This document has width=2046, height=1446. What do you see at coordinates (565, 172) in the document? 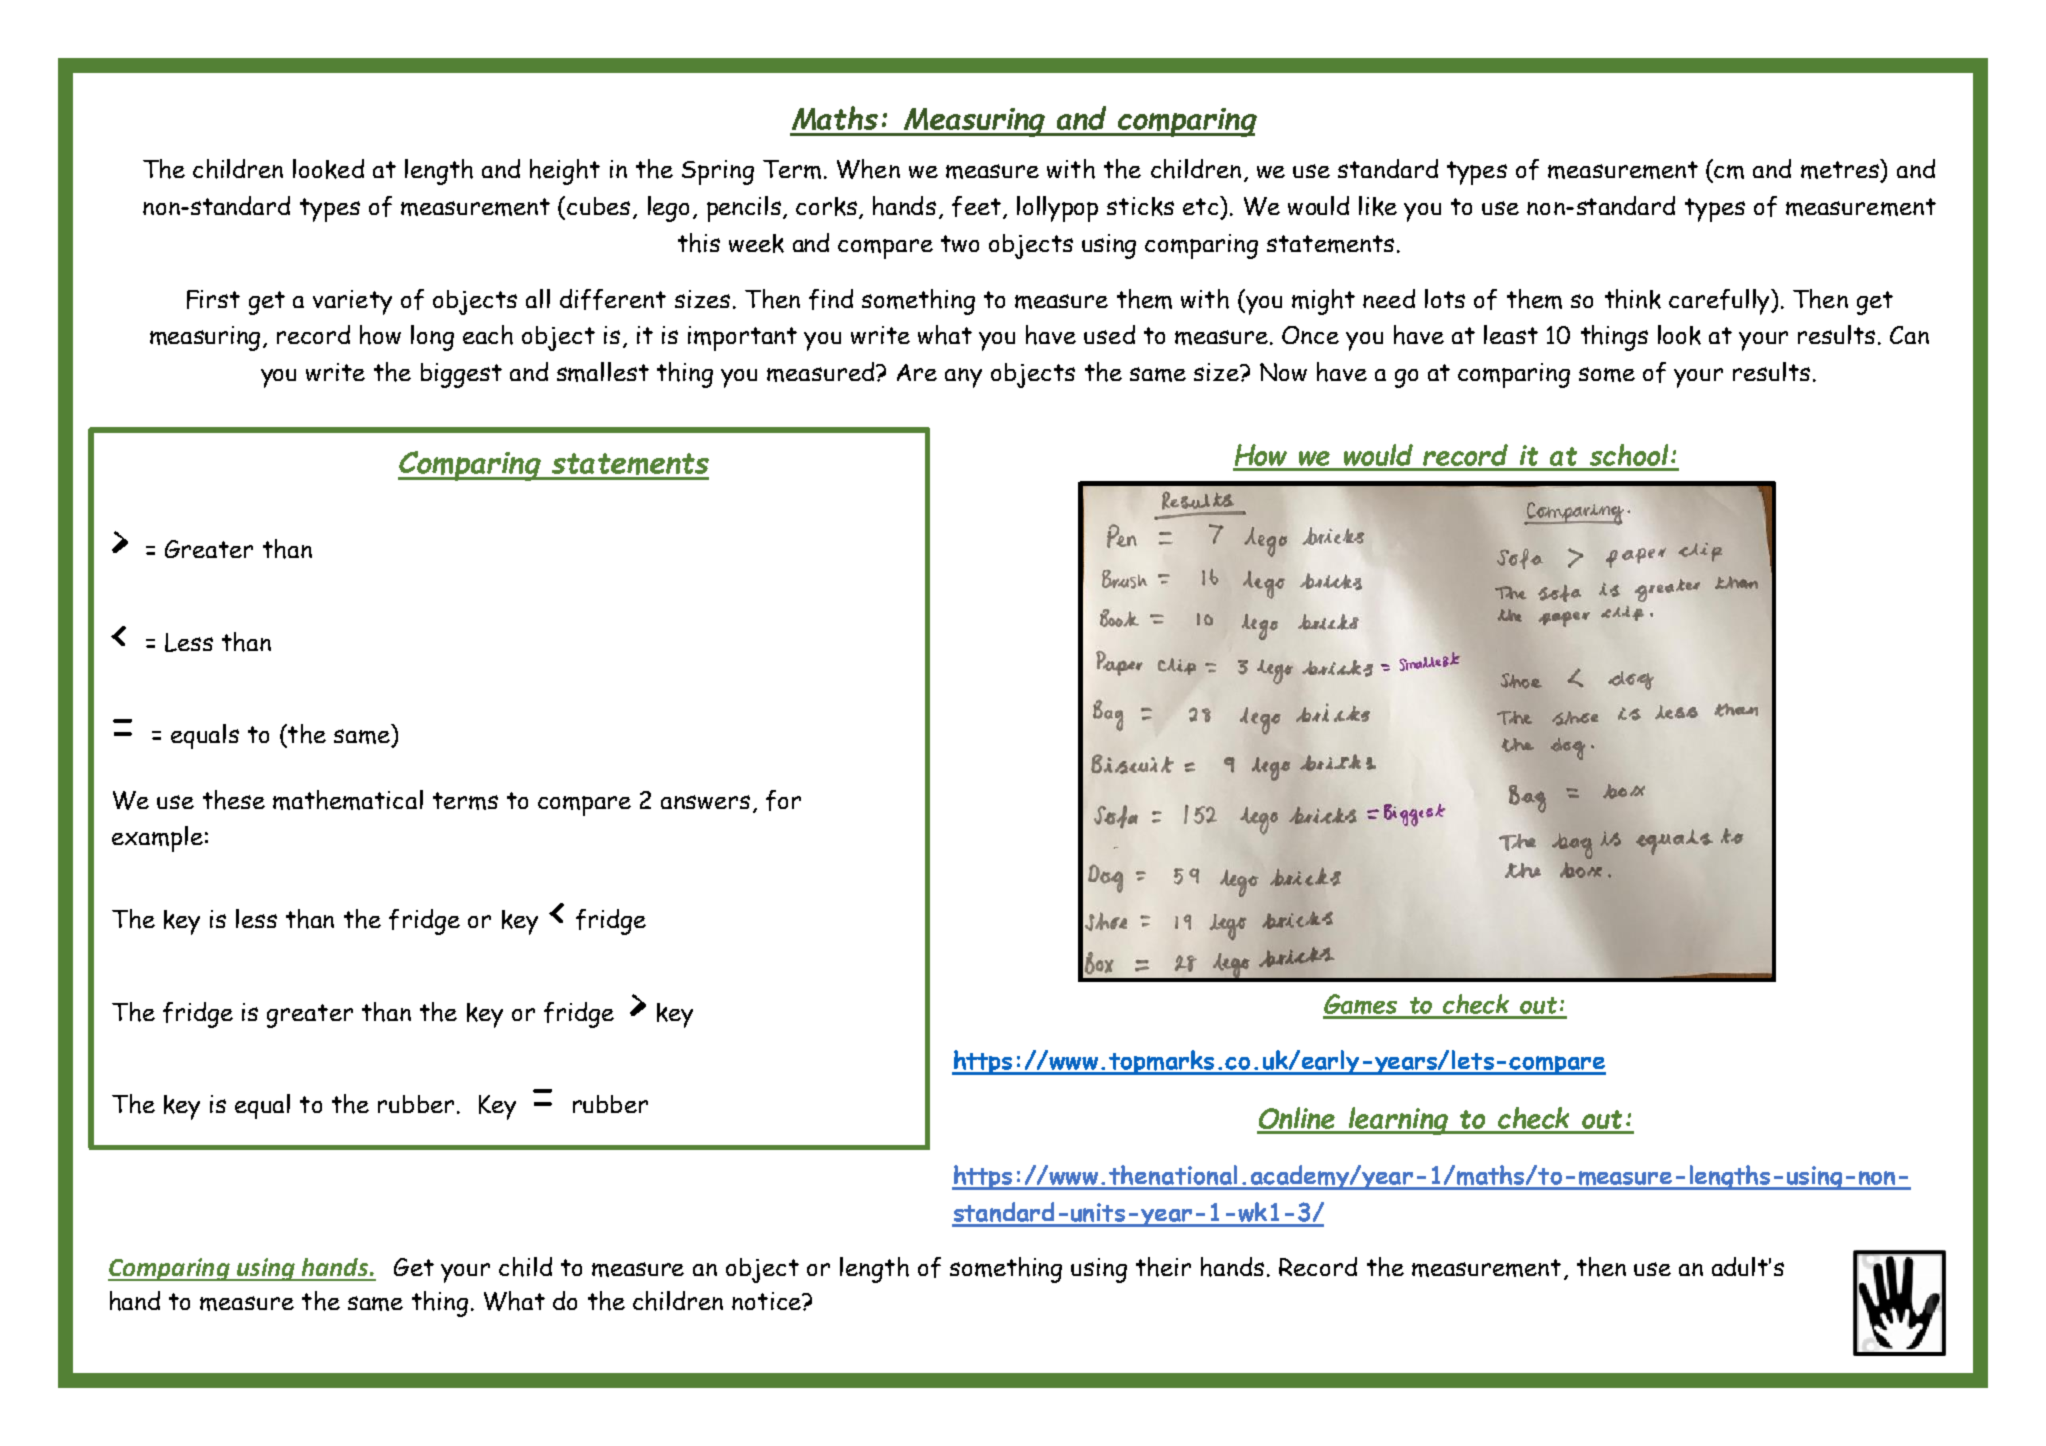
I see `height` at bounding box center [565, 172].
